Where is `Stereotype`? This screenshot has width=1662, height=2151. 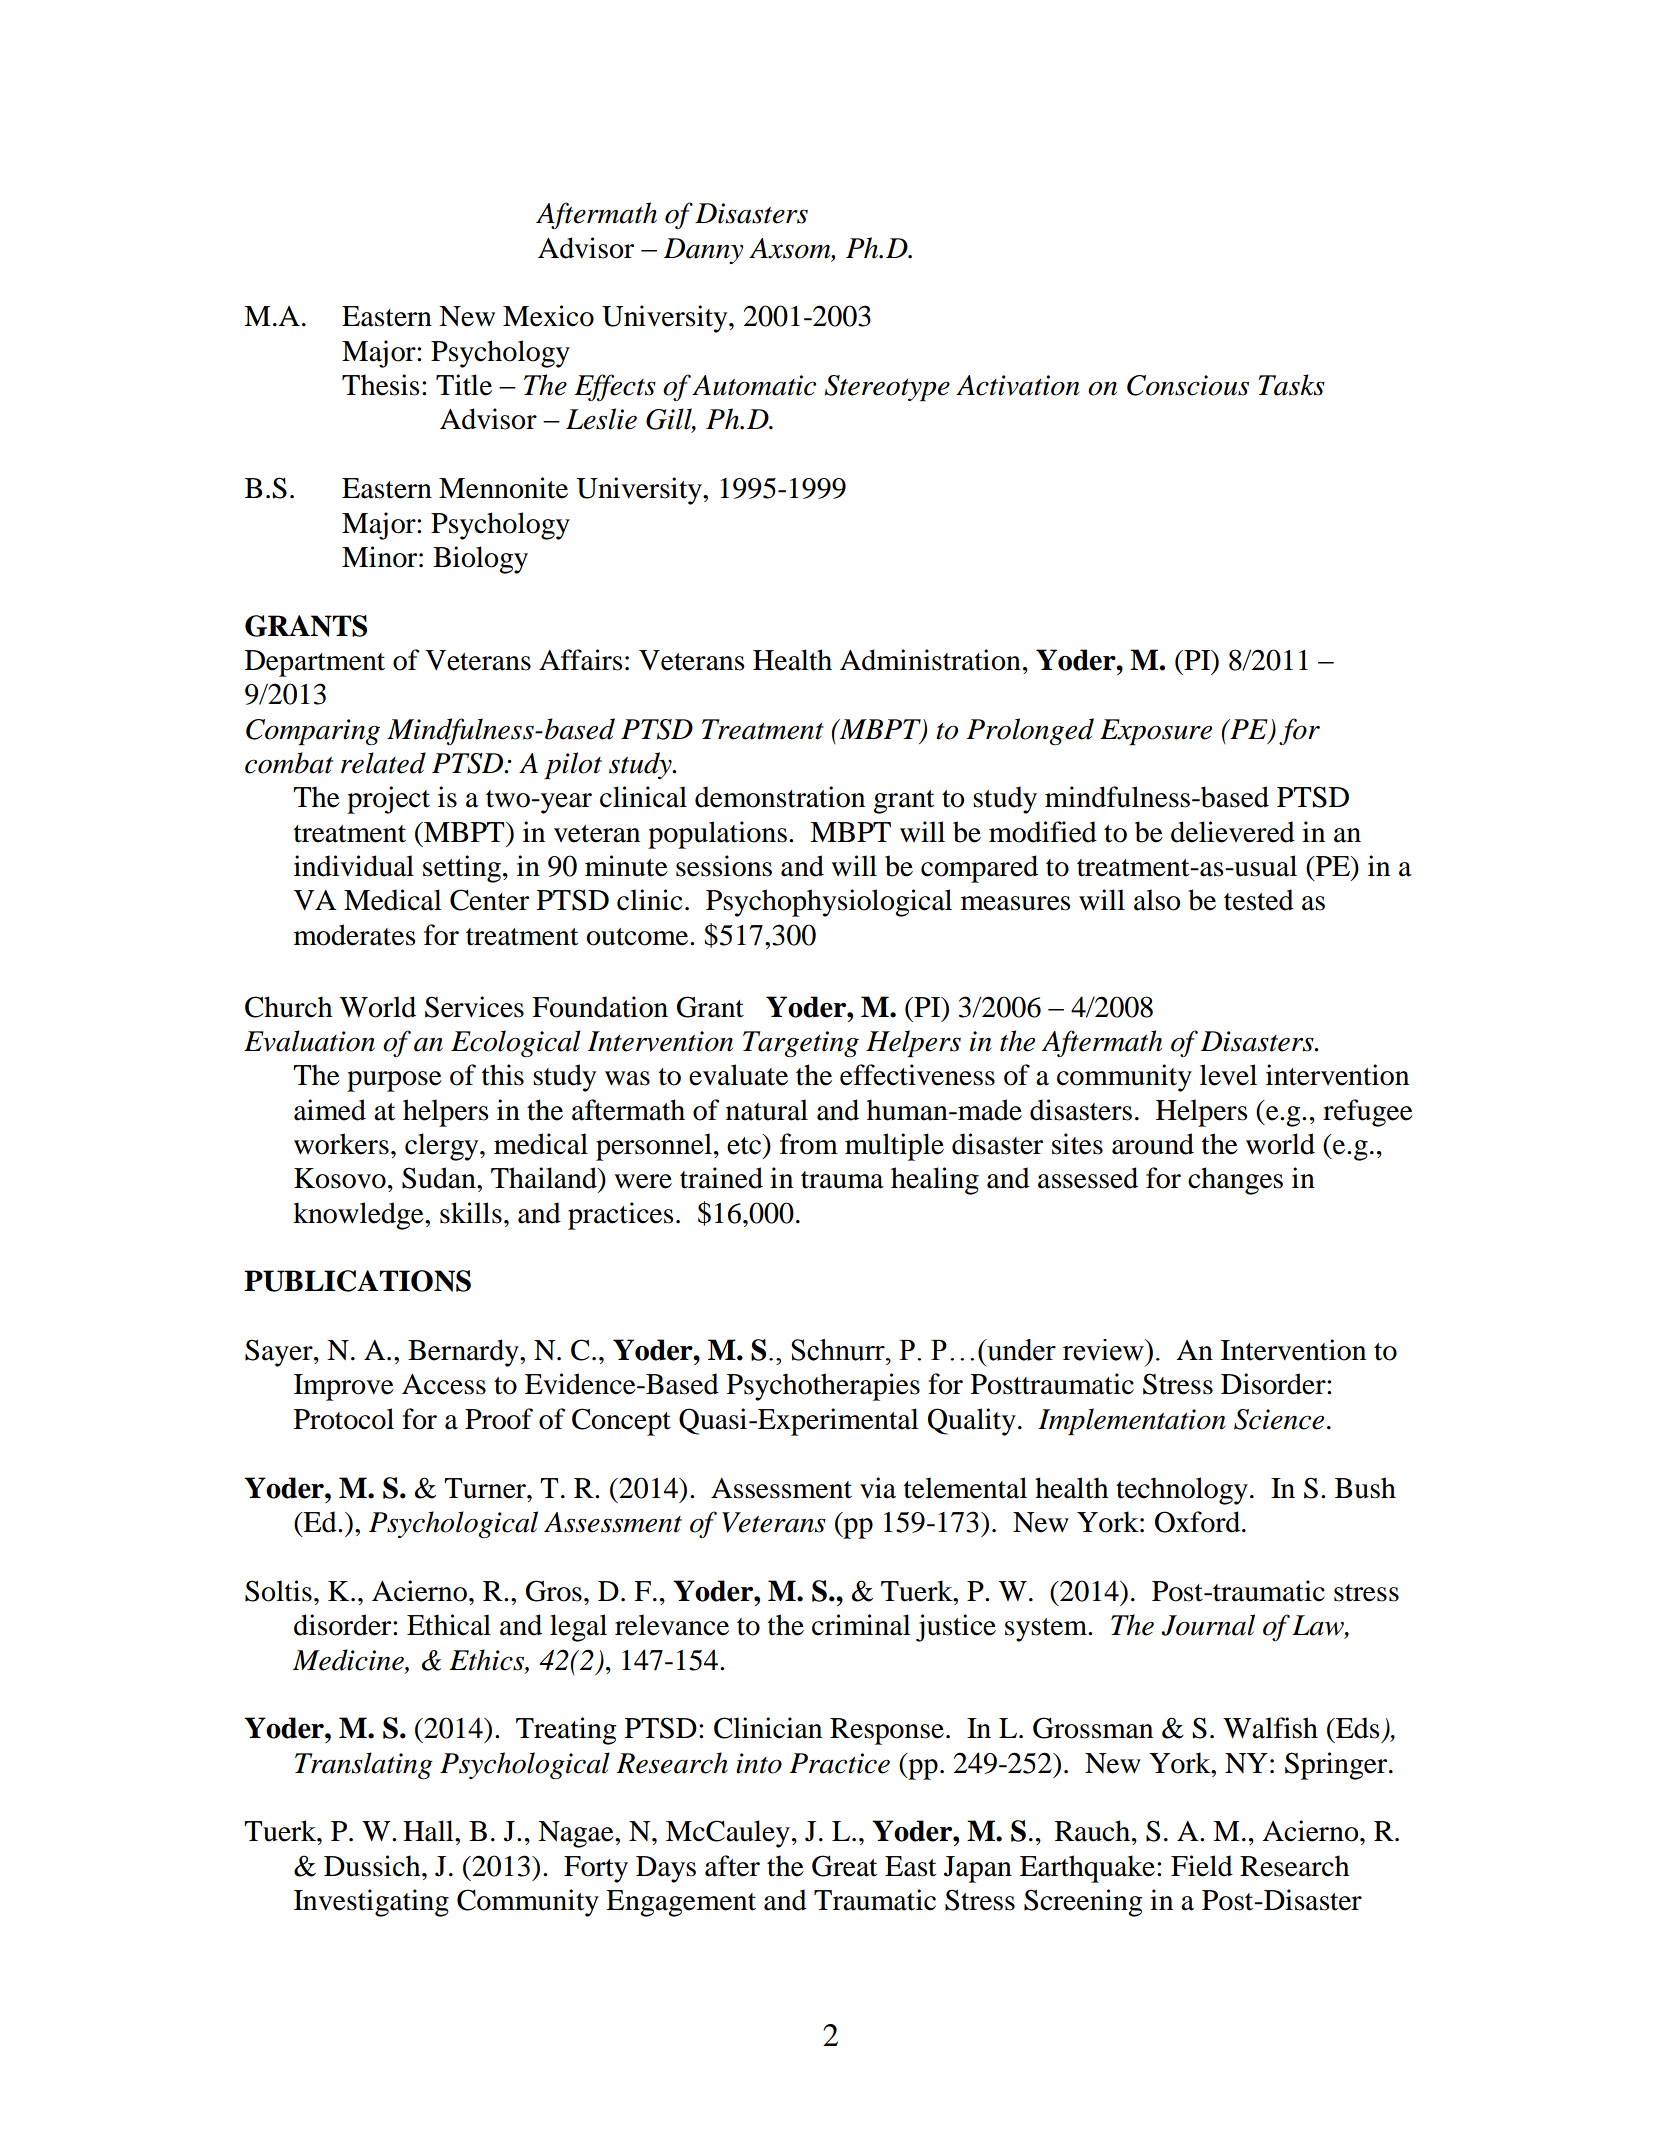 Stereotype is located at coordinates (887, 388).
